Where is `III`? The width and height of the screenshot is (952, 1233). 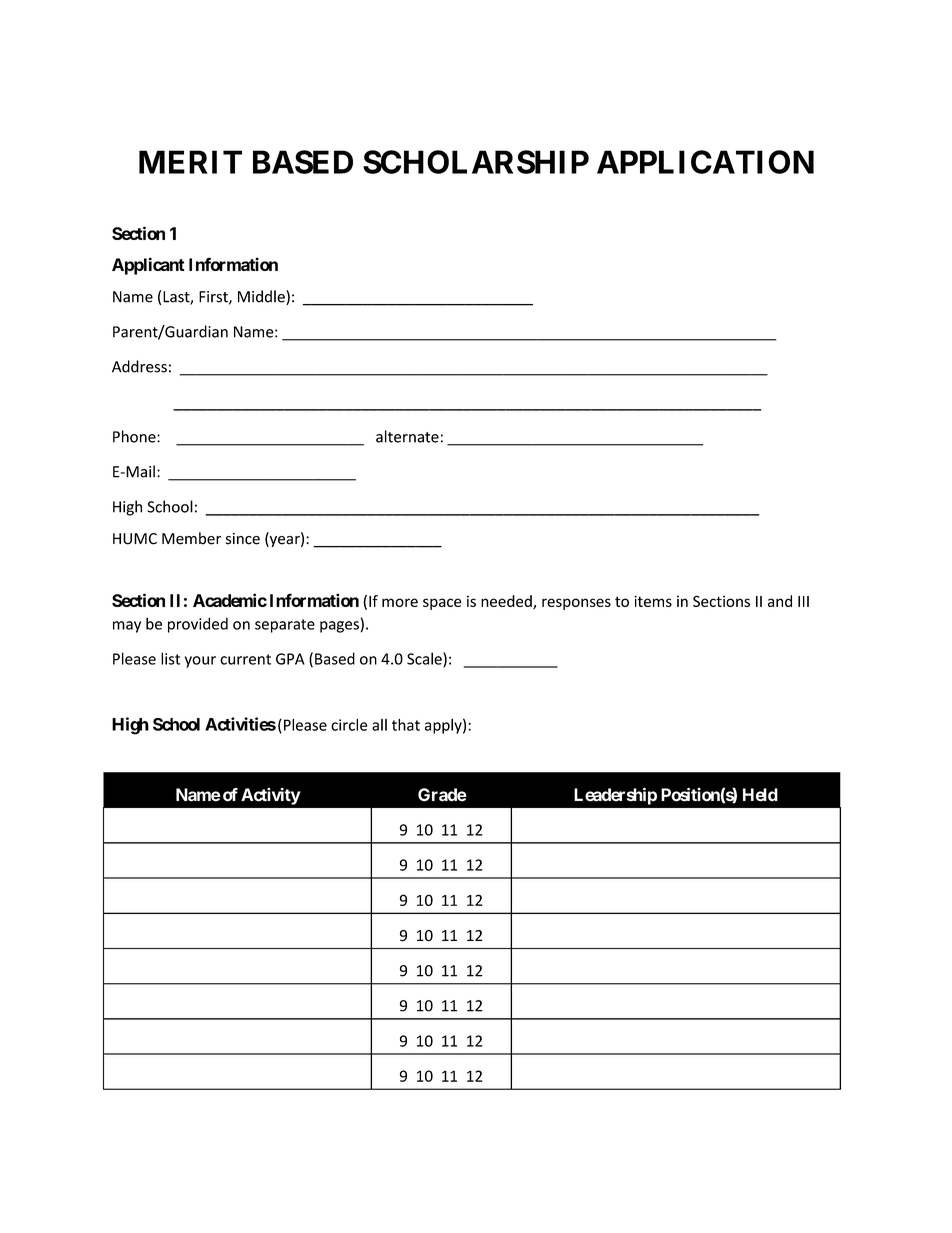 III is located at coordinates (803, 601).
